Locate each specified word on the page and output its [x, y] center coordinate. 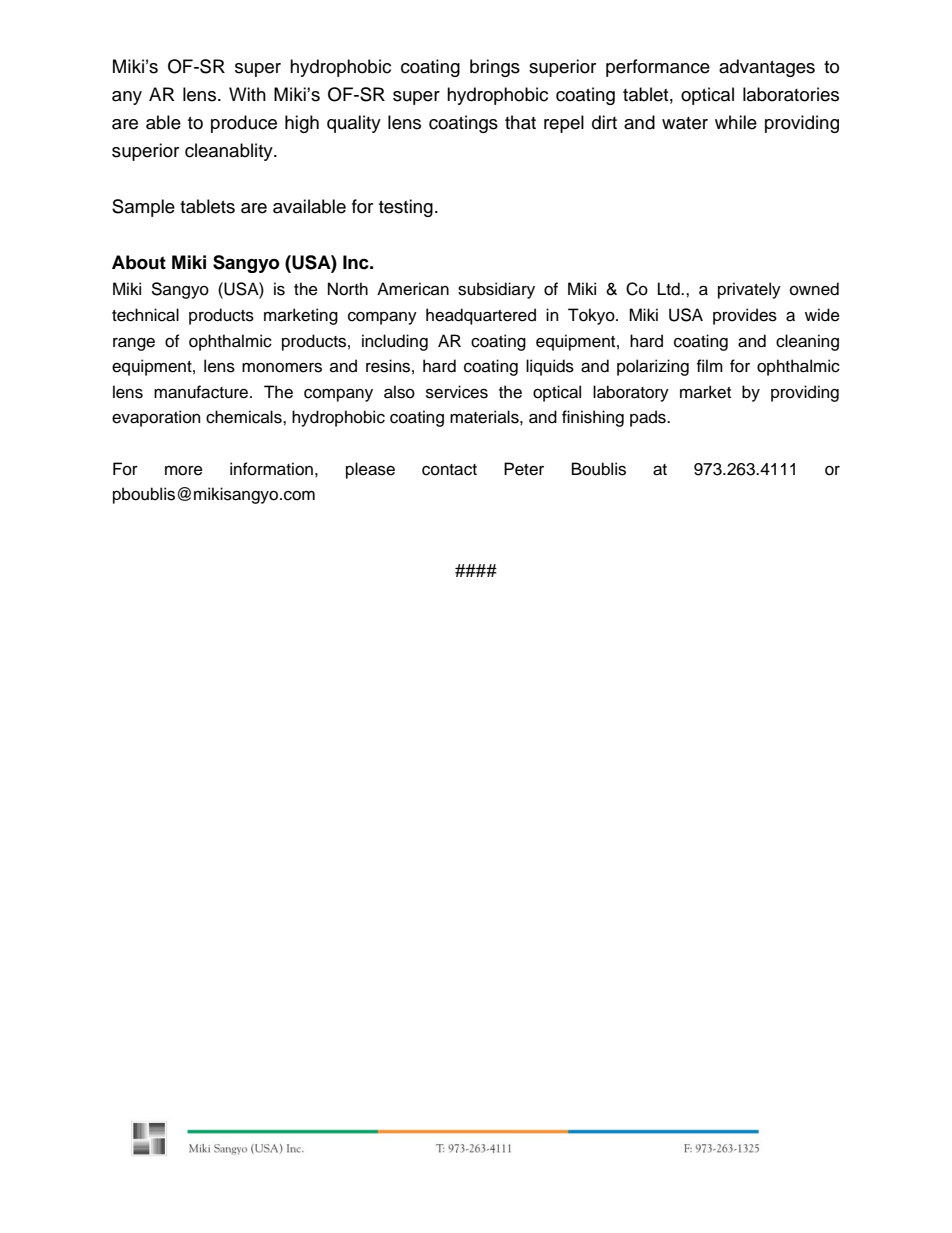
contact [449, 470]
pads [649, 418]
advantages [767, 68]
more [184, 471]
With [247, 94]
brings [495, 68]
